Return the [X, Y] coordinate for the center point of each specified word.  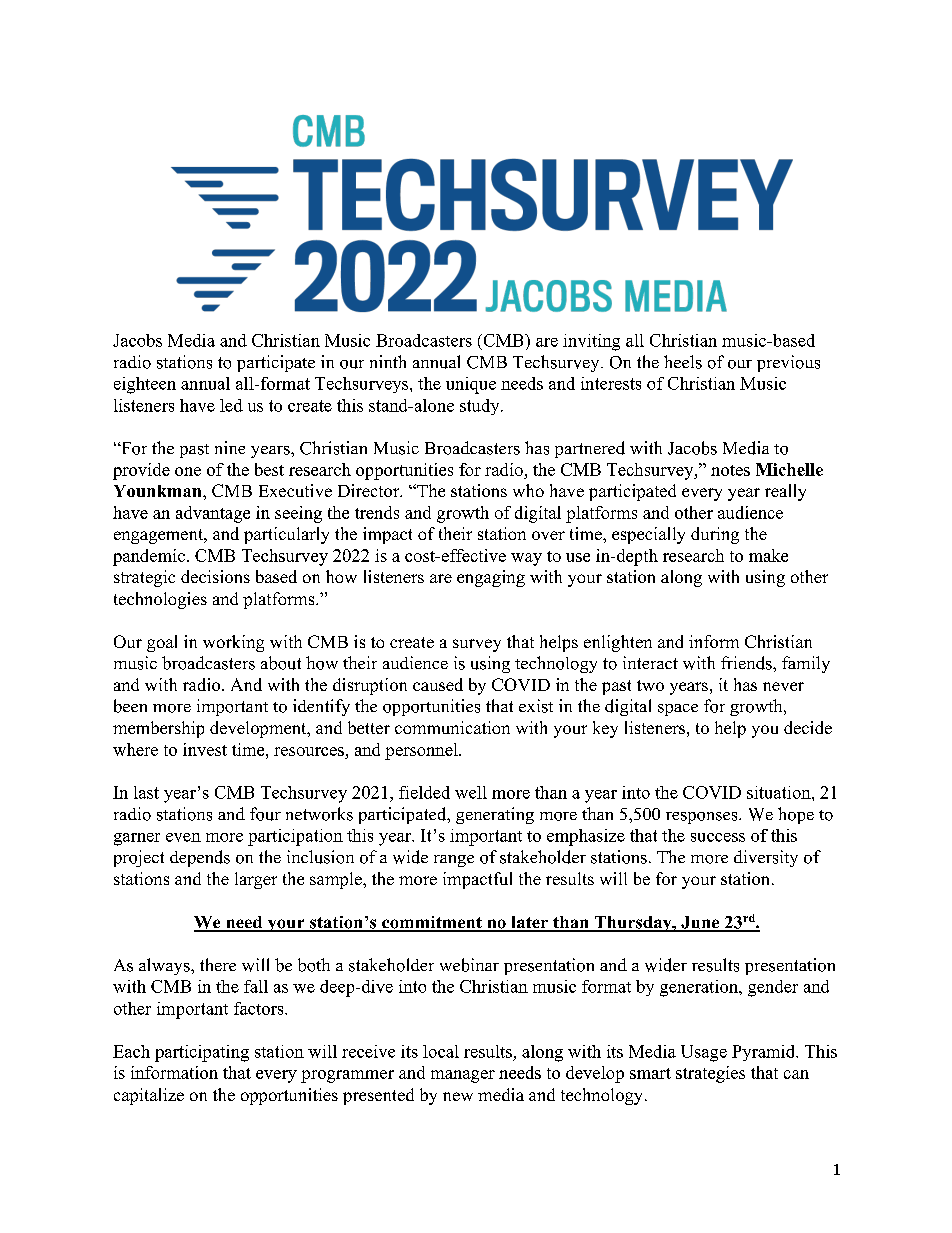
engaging [491, 578]
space [678, 710]
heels [683, 362]
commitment [432, 923]
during [715, 535]
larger [256, 880]
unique [471, 385]
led [231, 405]
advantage [213, 514]
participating [202, 1053]
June [700, 923]
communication [452, 727]
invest [205, 749]
